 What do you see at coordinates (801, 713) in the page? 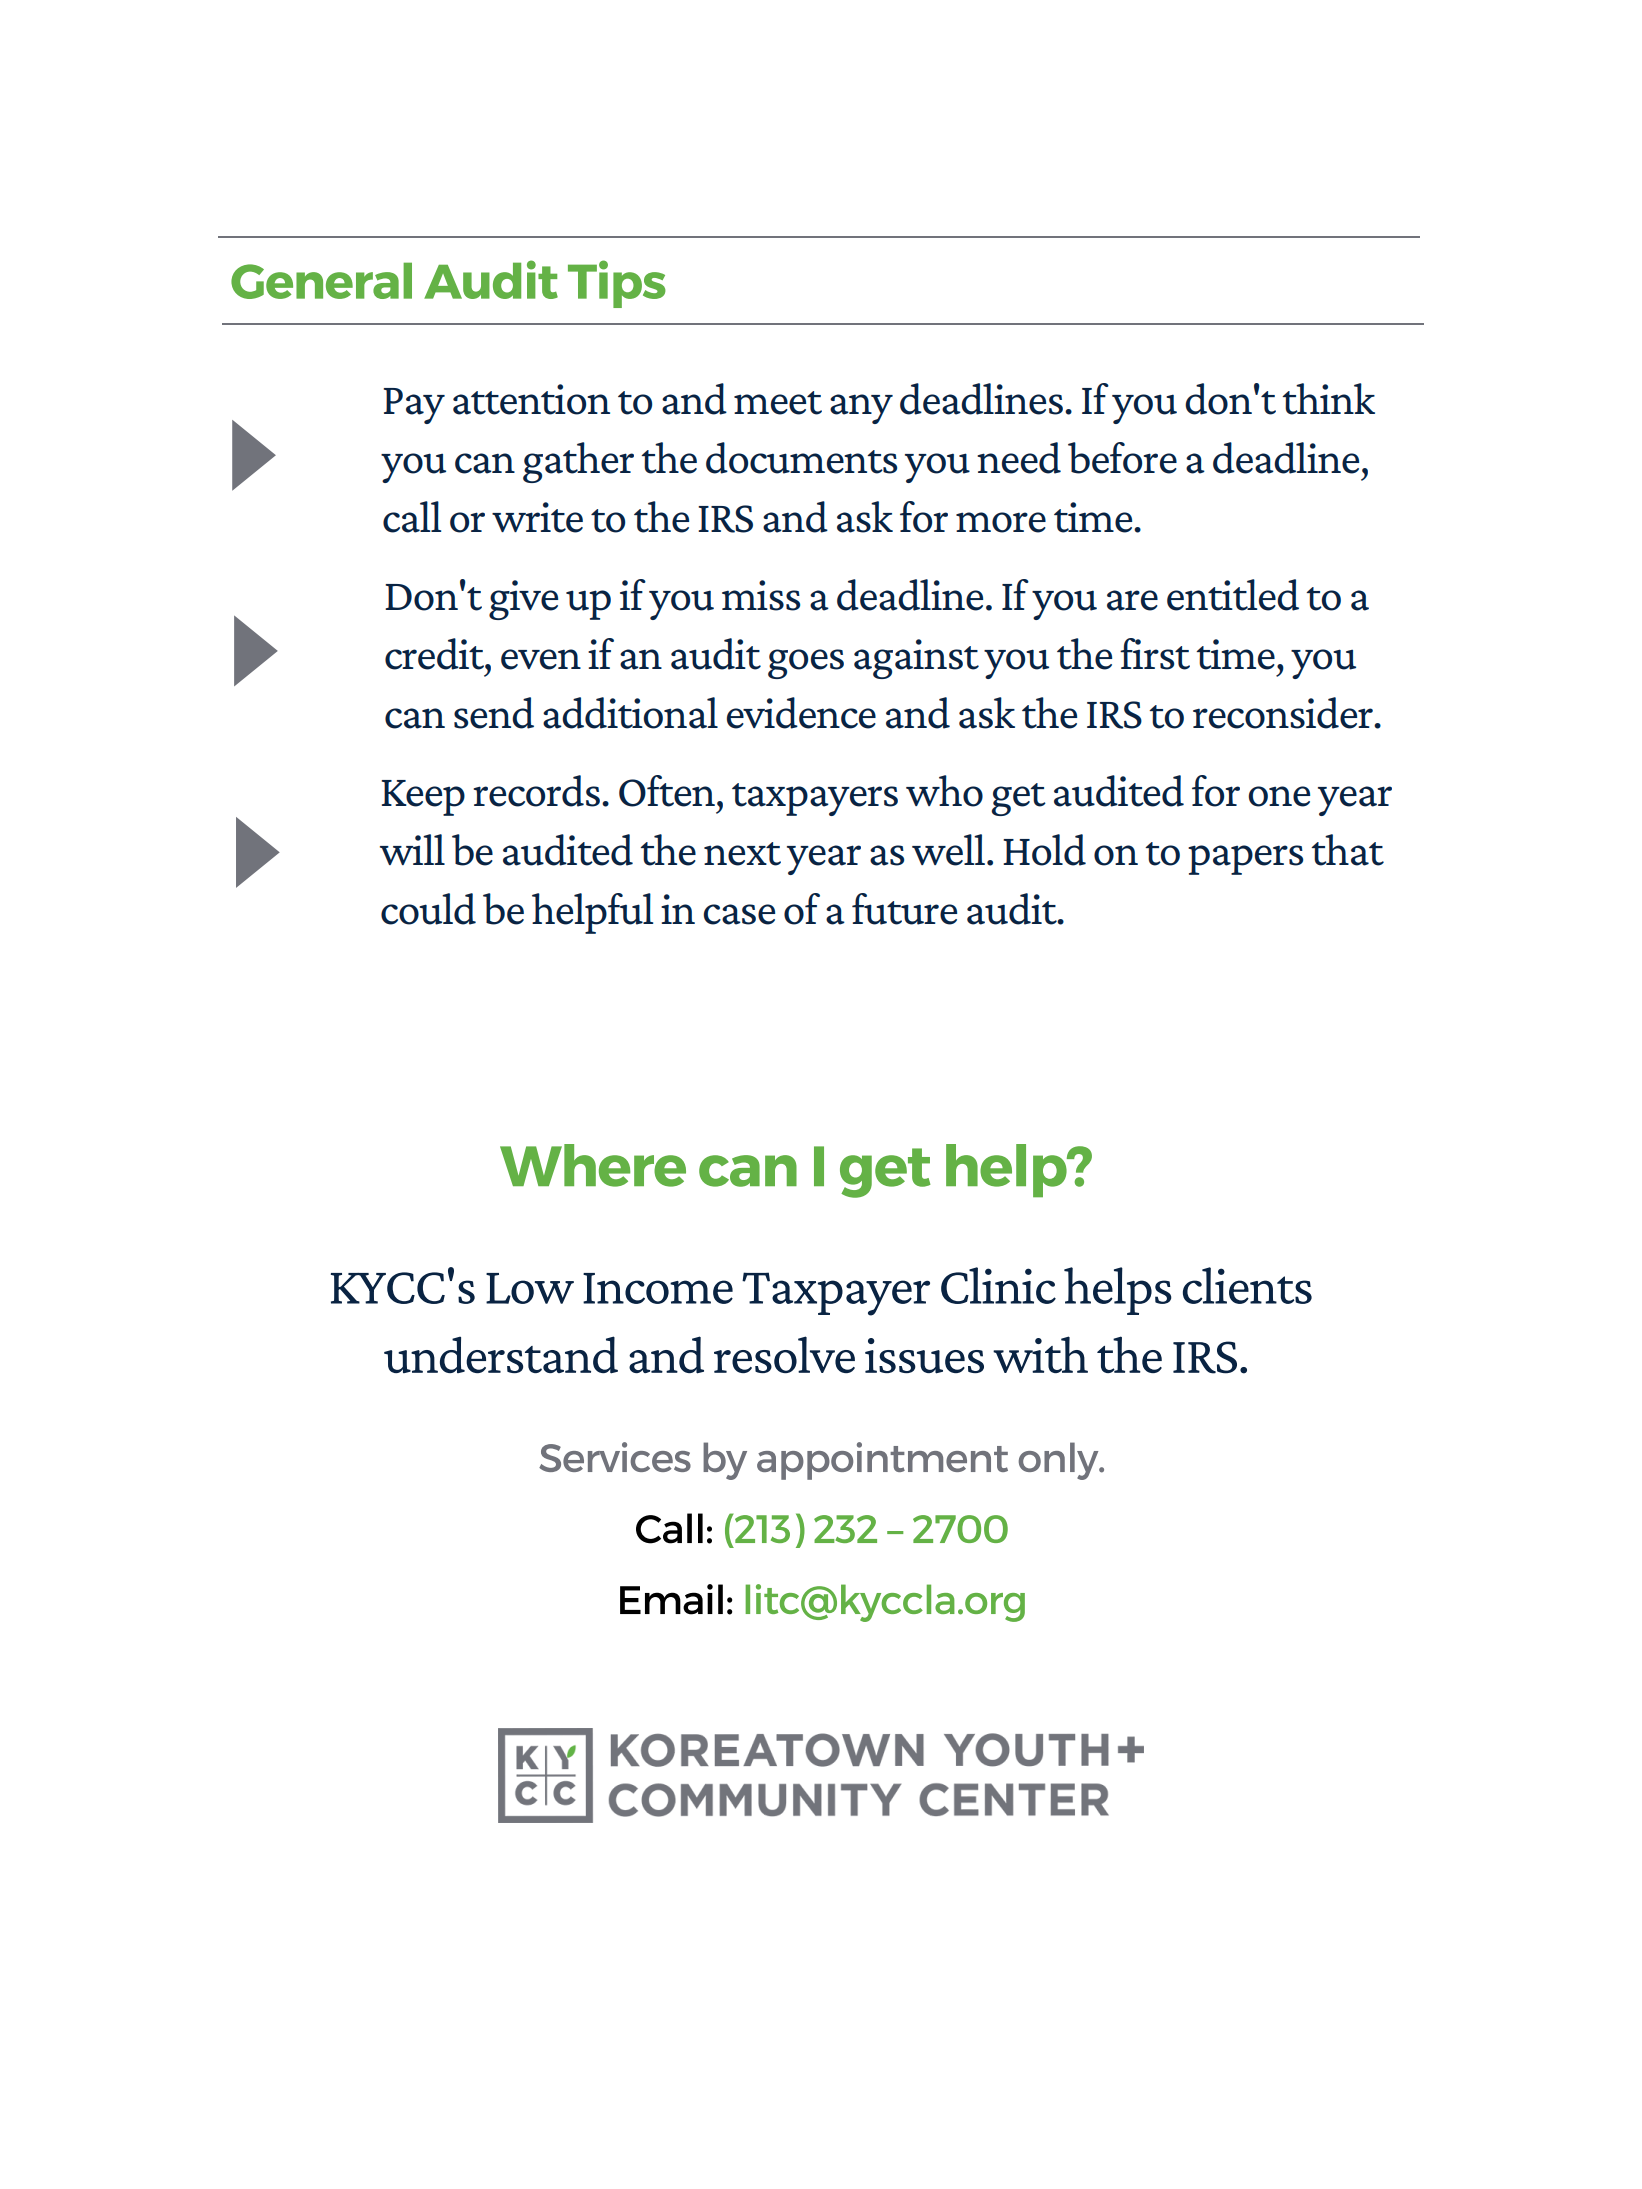
I see `evidence` at bounding box center [801, 713].
